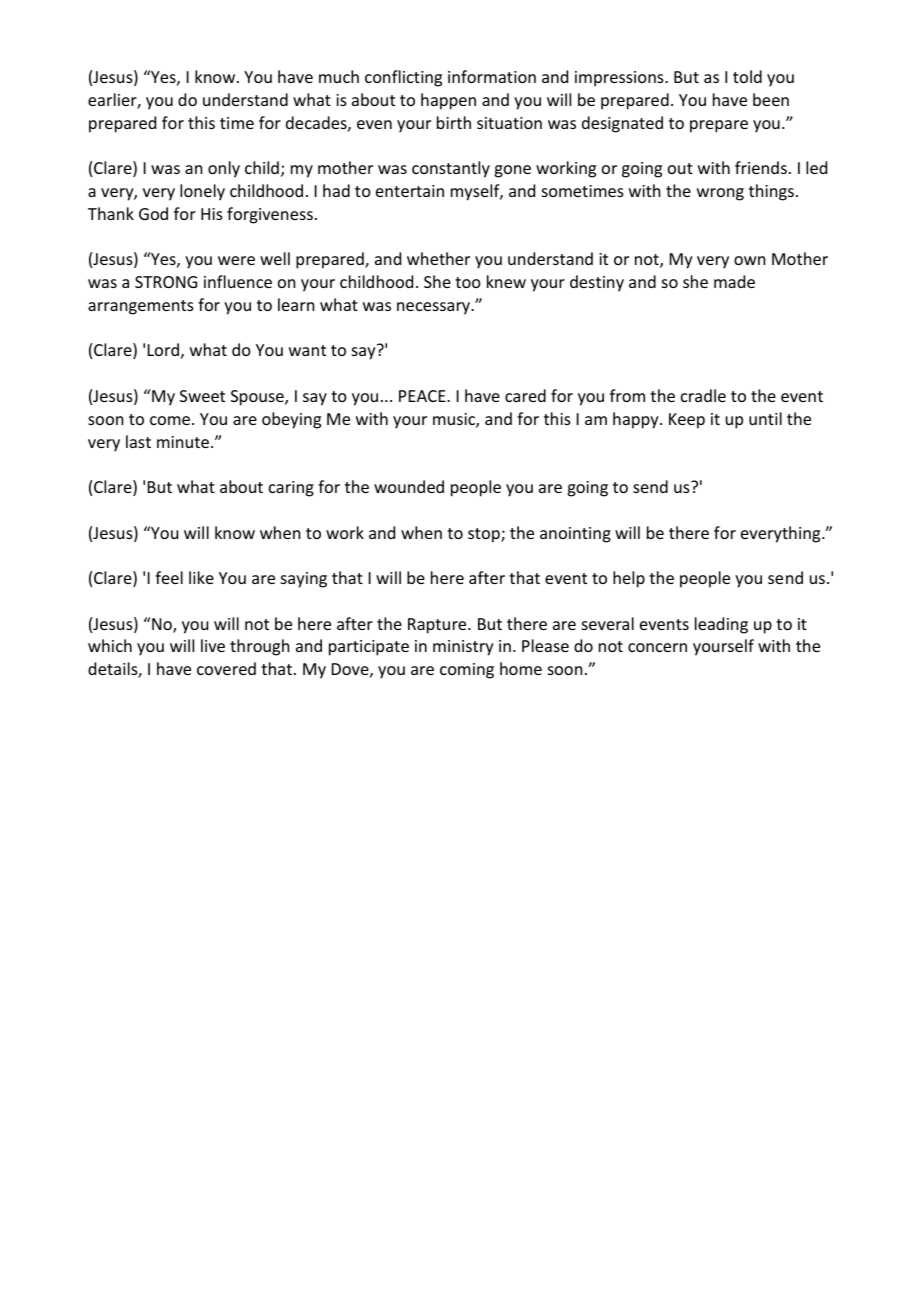 Image resolution: width=924 pixels, height=1308 pixels. Describe the element at coordinates (184, 442) in the document. I see `minute` at that location.
